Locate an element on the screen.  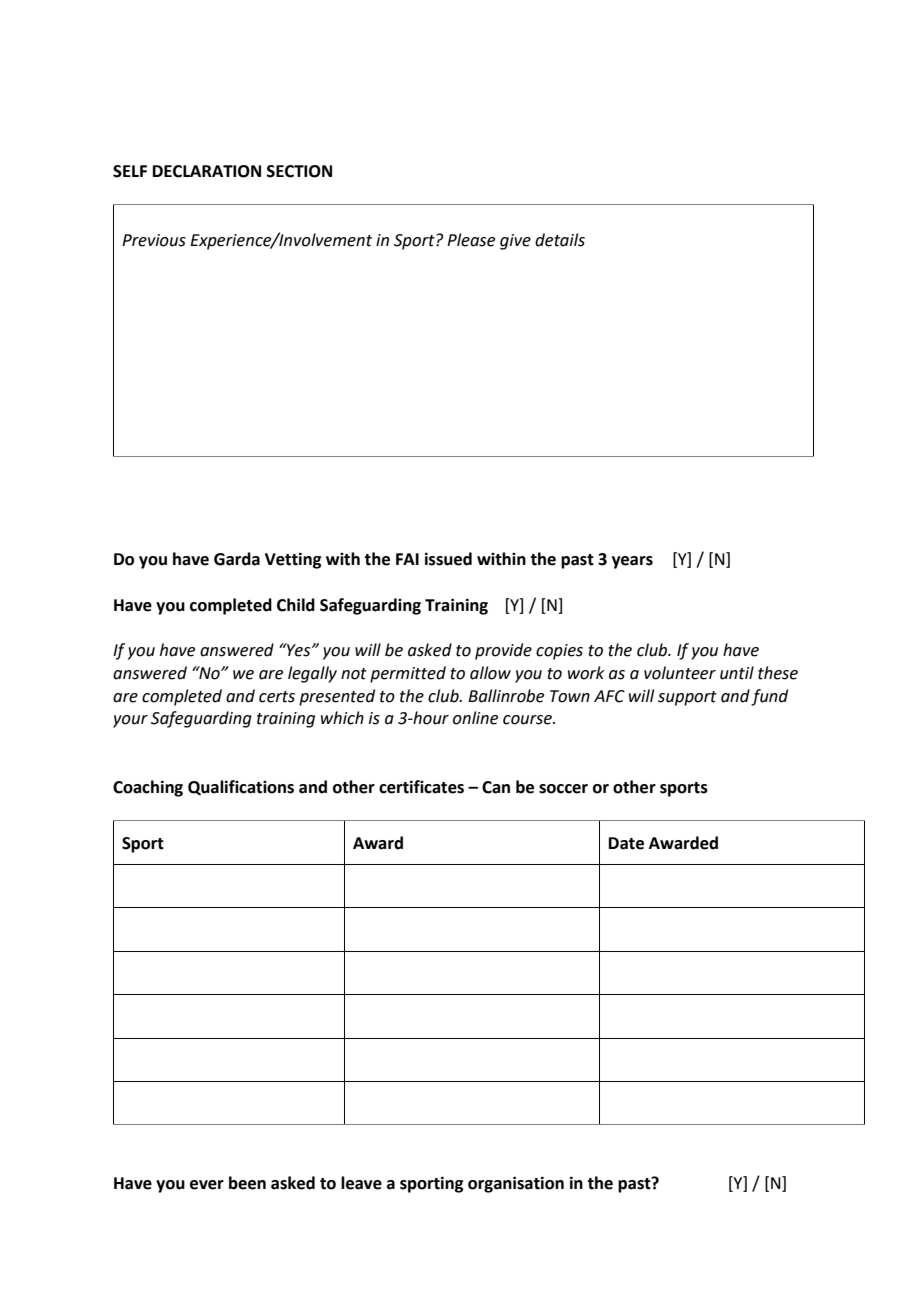
issued is located at coordinates (448, 559).
